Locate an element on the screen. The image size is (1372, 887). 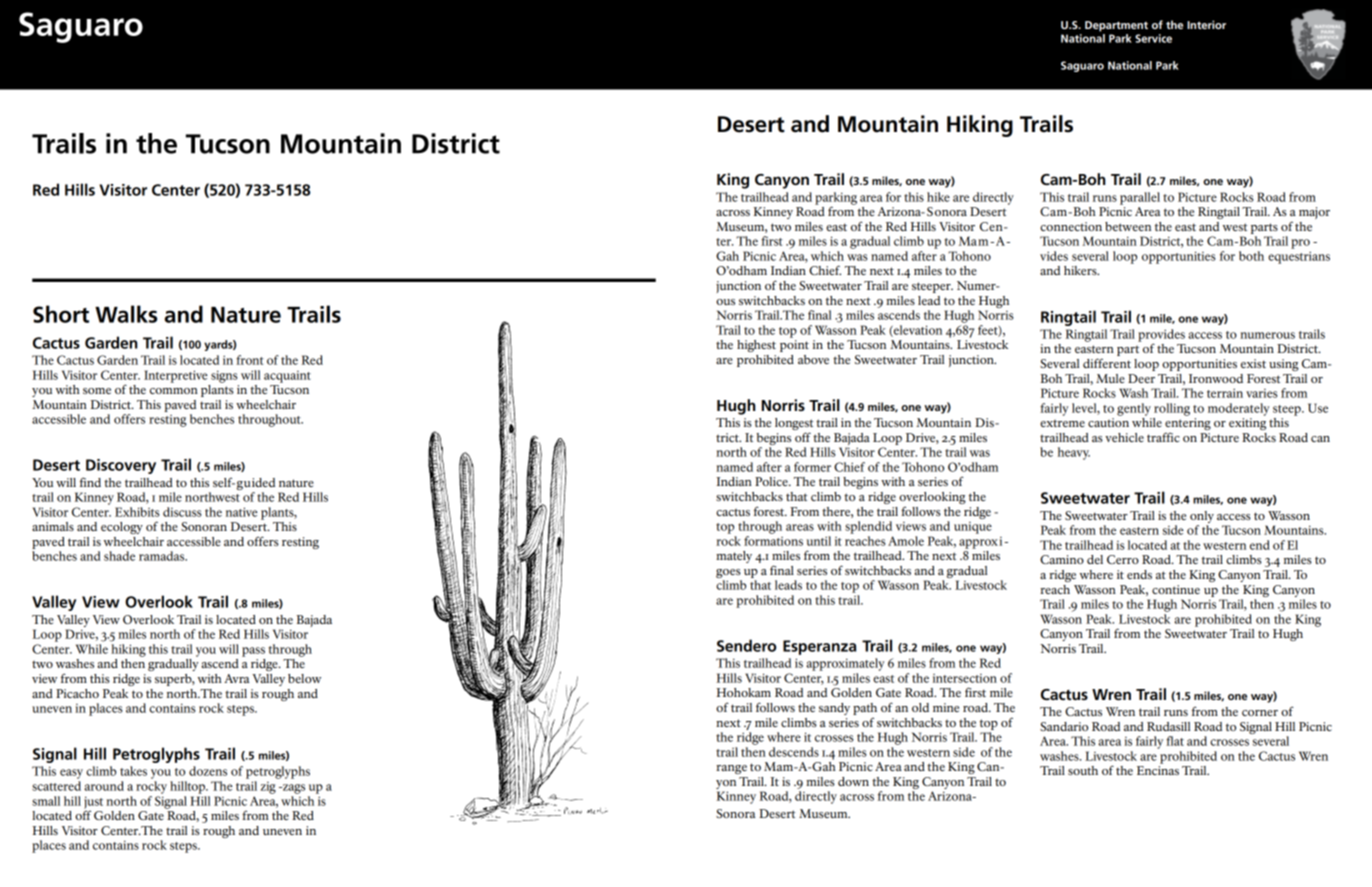
common is located at coordinates (174, 391).
